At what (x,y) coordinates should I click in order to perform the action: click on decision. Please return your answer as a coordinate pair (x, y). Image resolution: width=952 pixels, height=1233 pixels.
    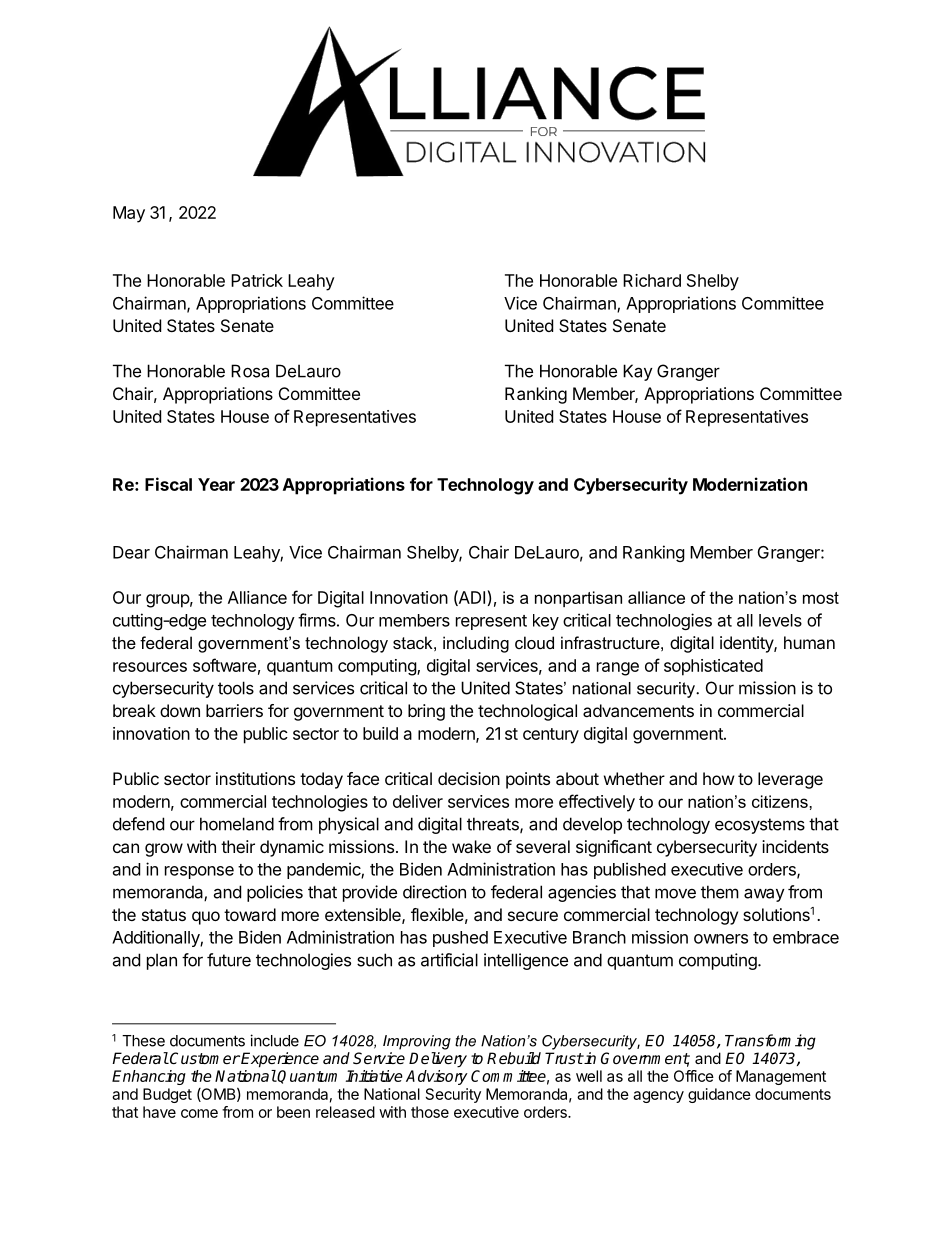
    Looking at the image, I should click on (469, 778).
